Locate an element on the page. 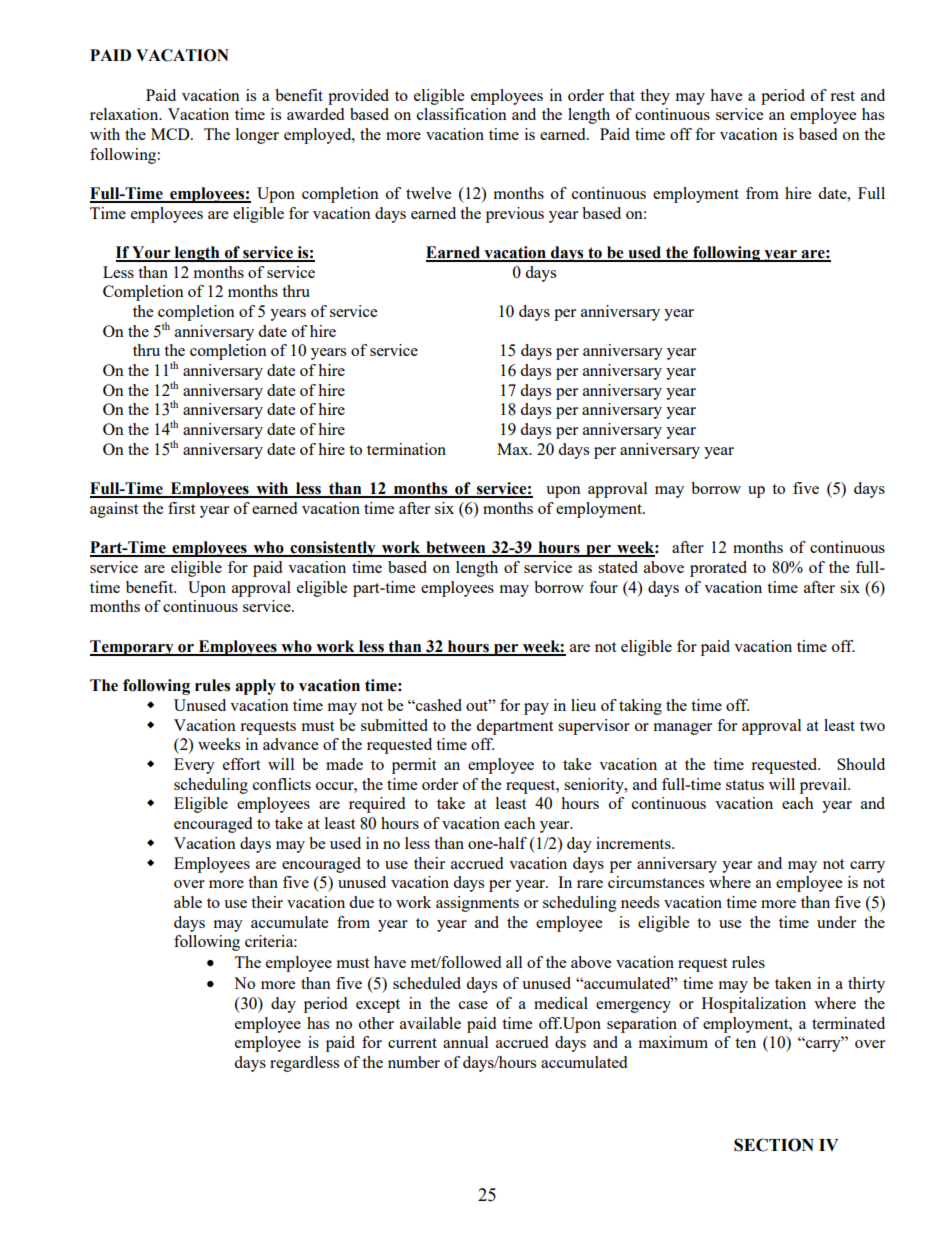 The width and height of the page is (952, 1233). MCD is located at coordinates (171, 134).
